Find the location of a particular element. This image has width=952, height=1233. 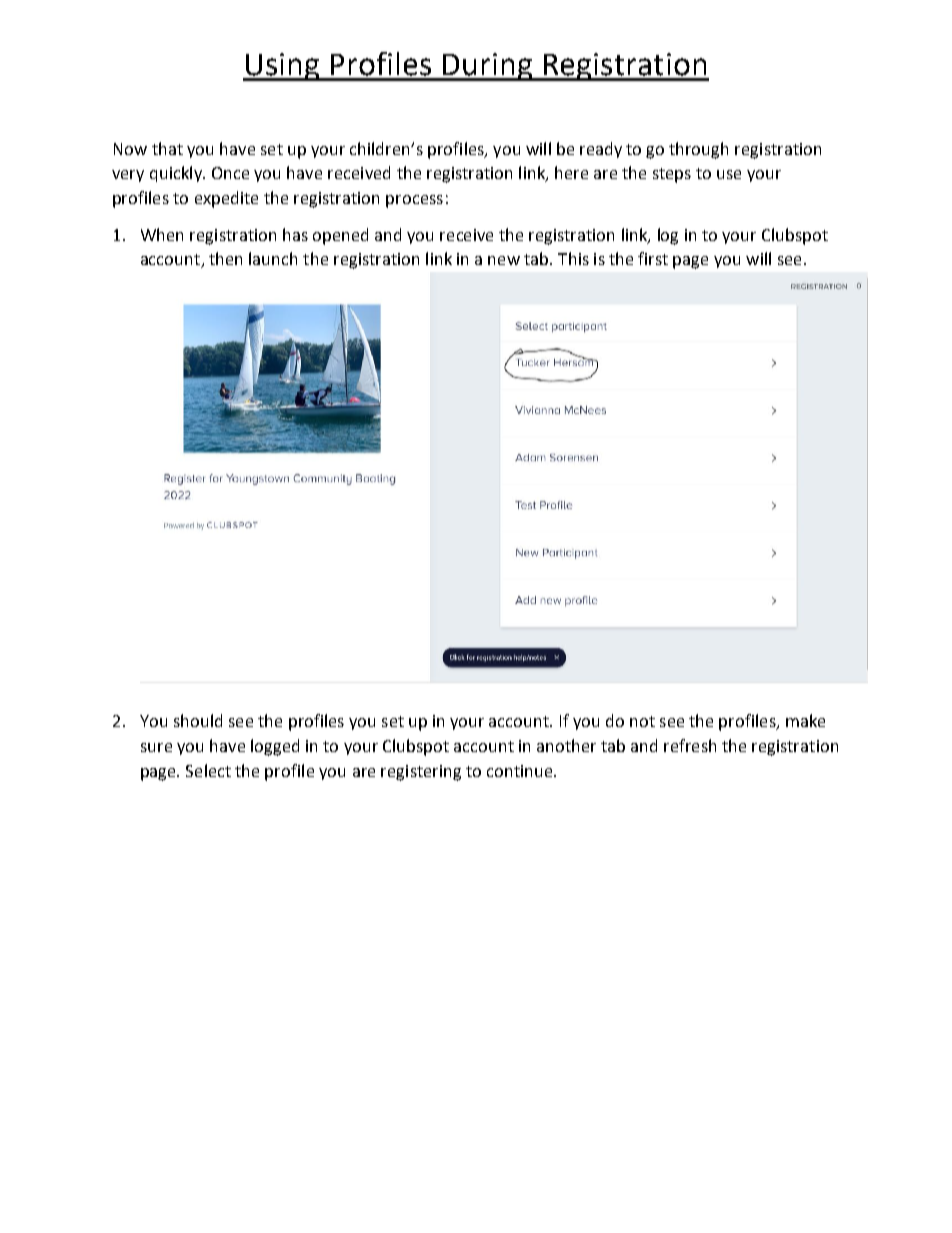

first is located at coordinates (653, 258).
